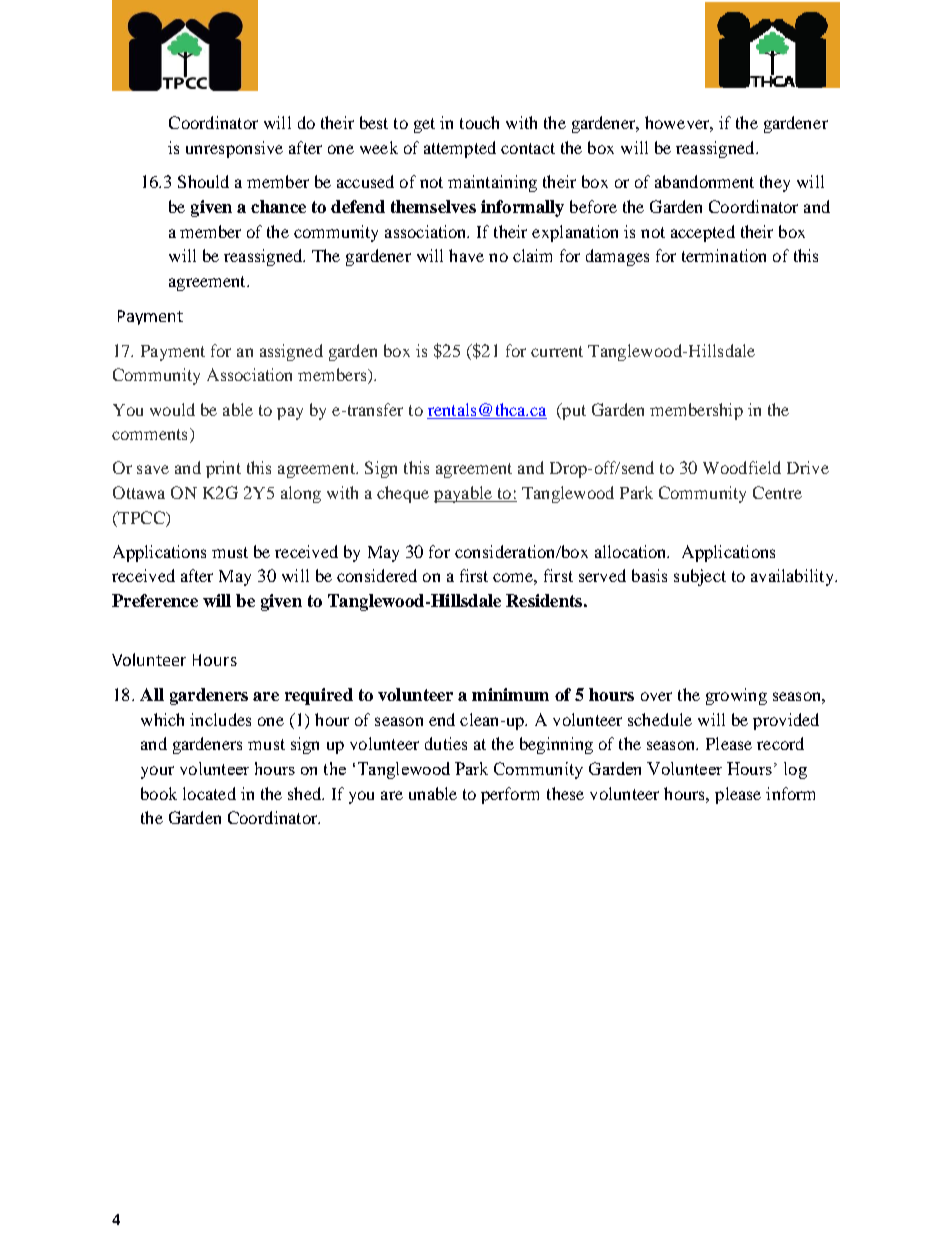 This screenshot has height=1233, width=952. What do you see at coordinates (172, 409) in the screenshot?
I see `would` at bounding box center [172, 409].
